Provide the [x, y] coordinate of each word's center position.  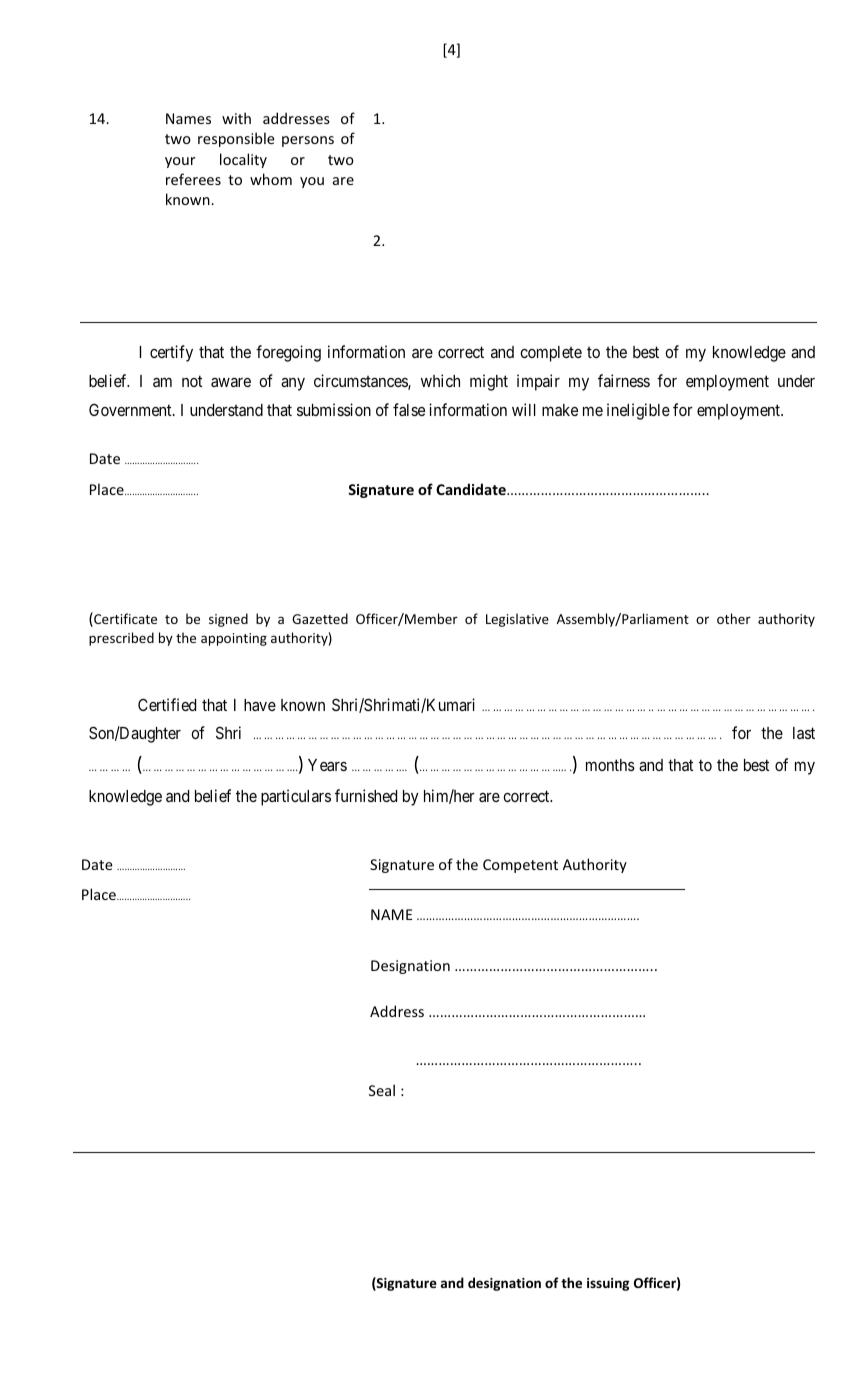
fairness [624, 380]
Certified [167, 704]
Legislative [517, 620]
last [804, 733]
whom [271, 179]
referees [193, 179]
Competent [520, 866]
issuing [608, 1284]
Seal [382, 1090]
